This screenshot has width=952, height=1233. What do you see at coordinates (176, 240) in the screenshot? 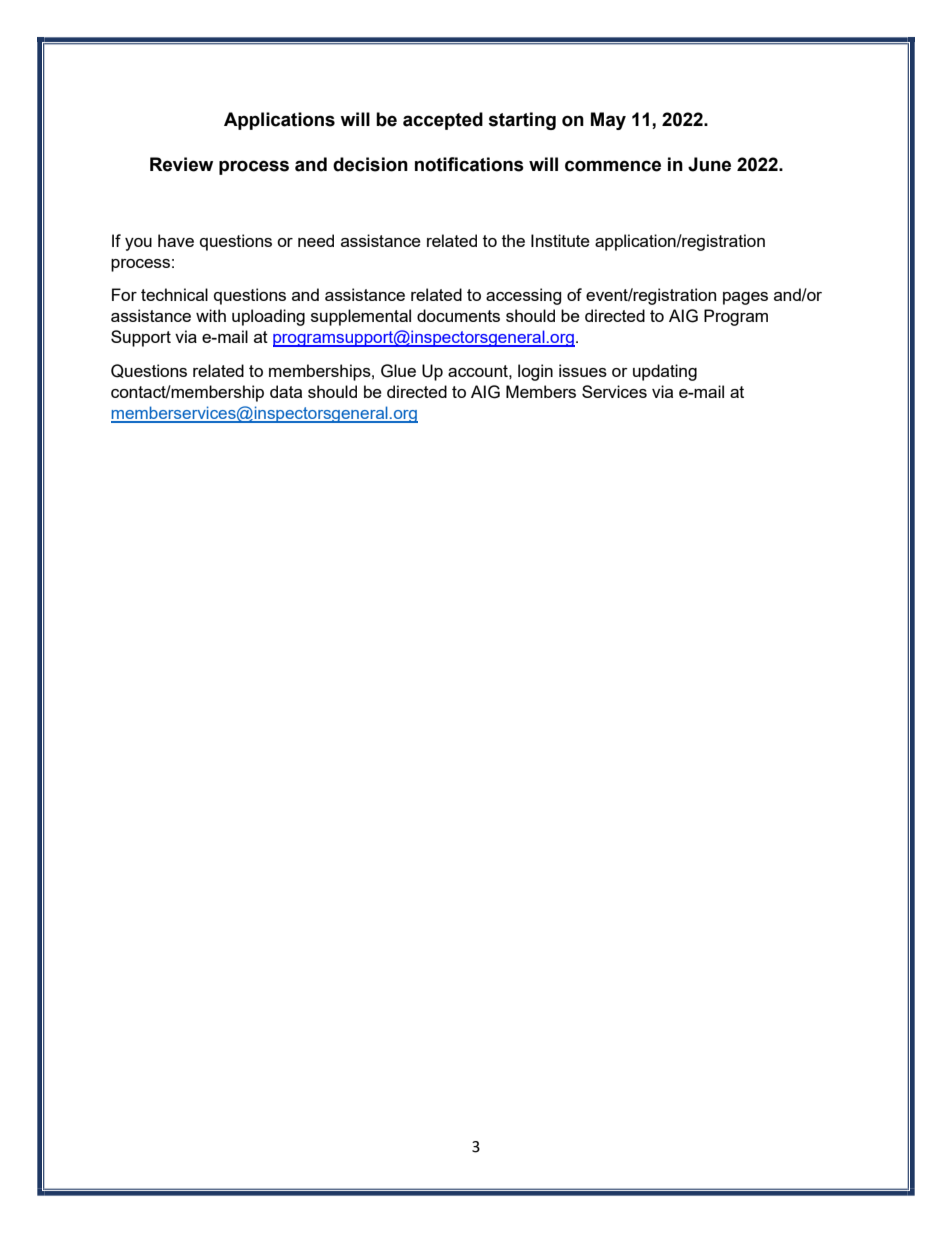
I see `have` at bounding box center [176, 240].
